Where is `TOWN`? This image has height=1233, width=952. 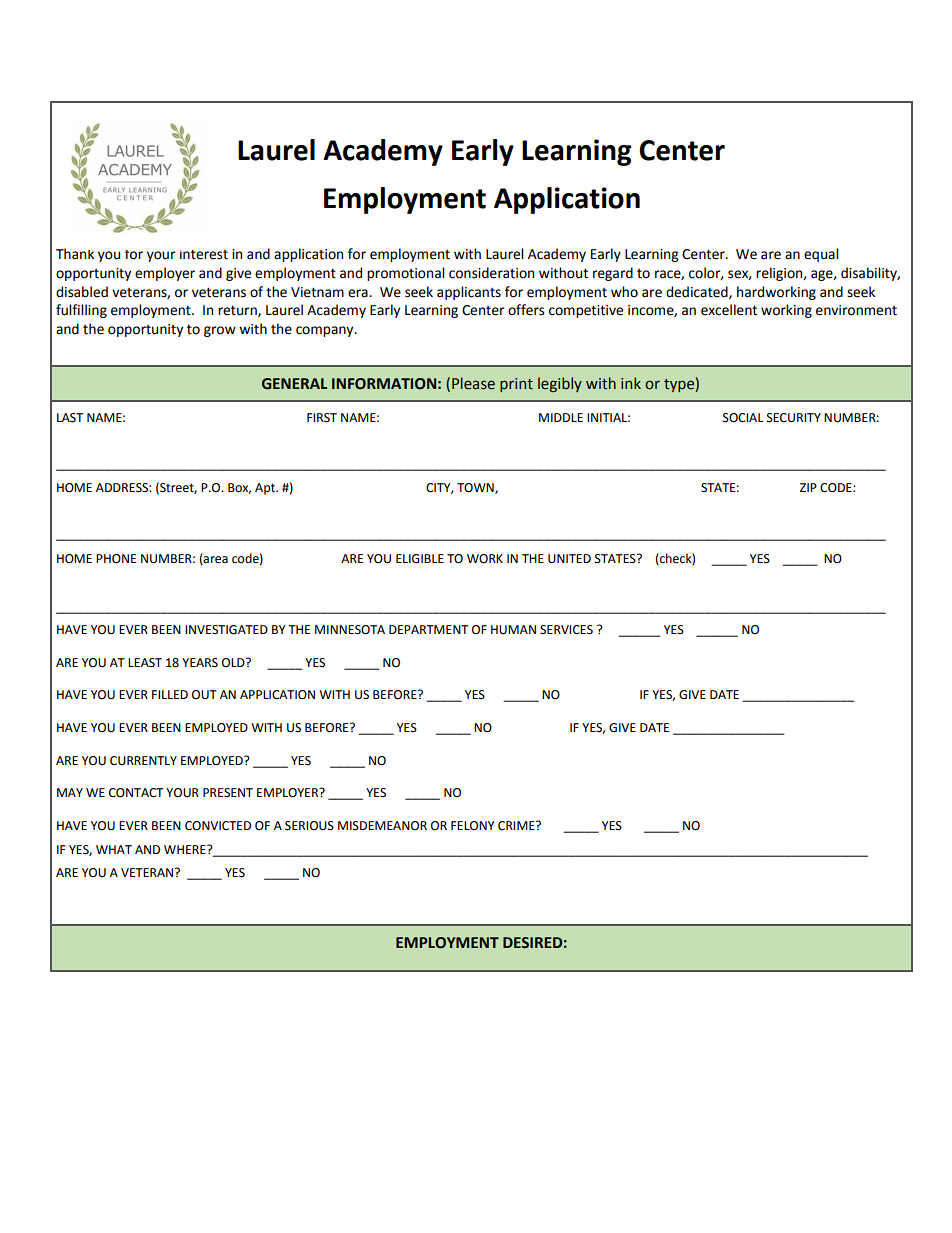
TOWN is located at coordinates (476, 488).
